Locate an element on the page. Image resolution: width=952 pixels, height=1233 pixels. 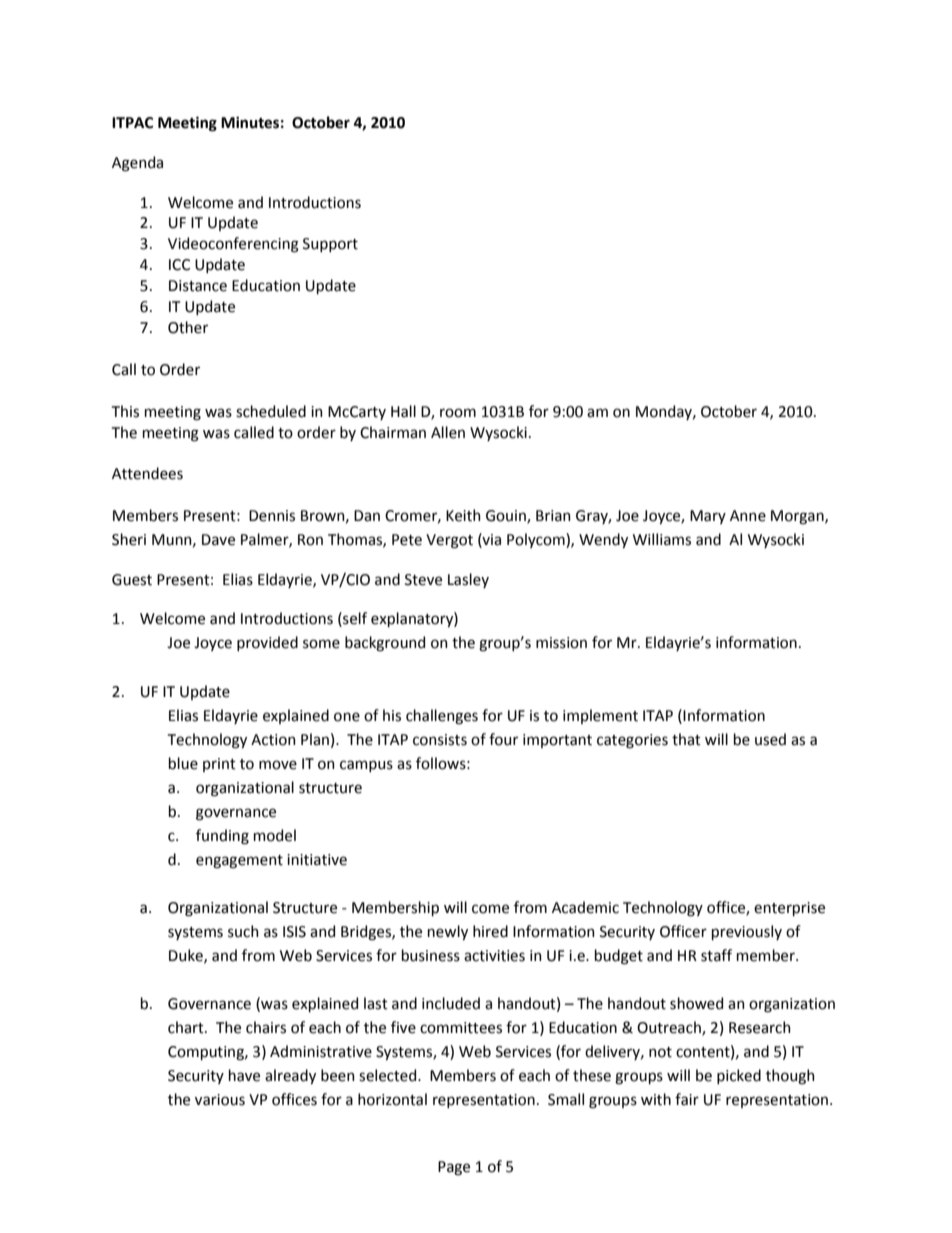
Keith is located at coordinates (463, 515).
